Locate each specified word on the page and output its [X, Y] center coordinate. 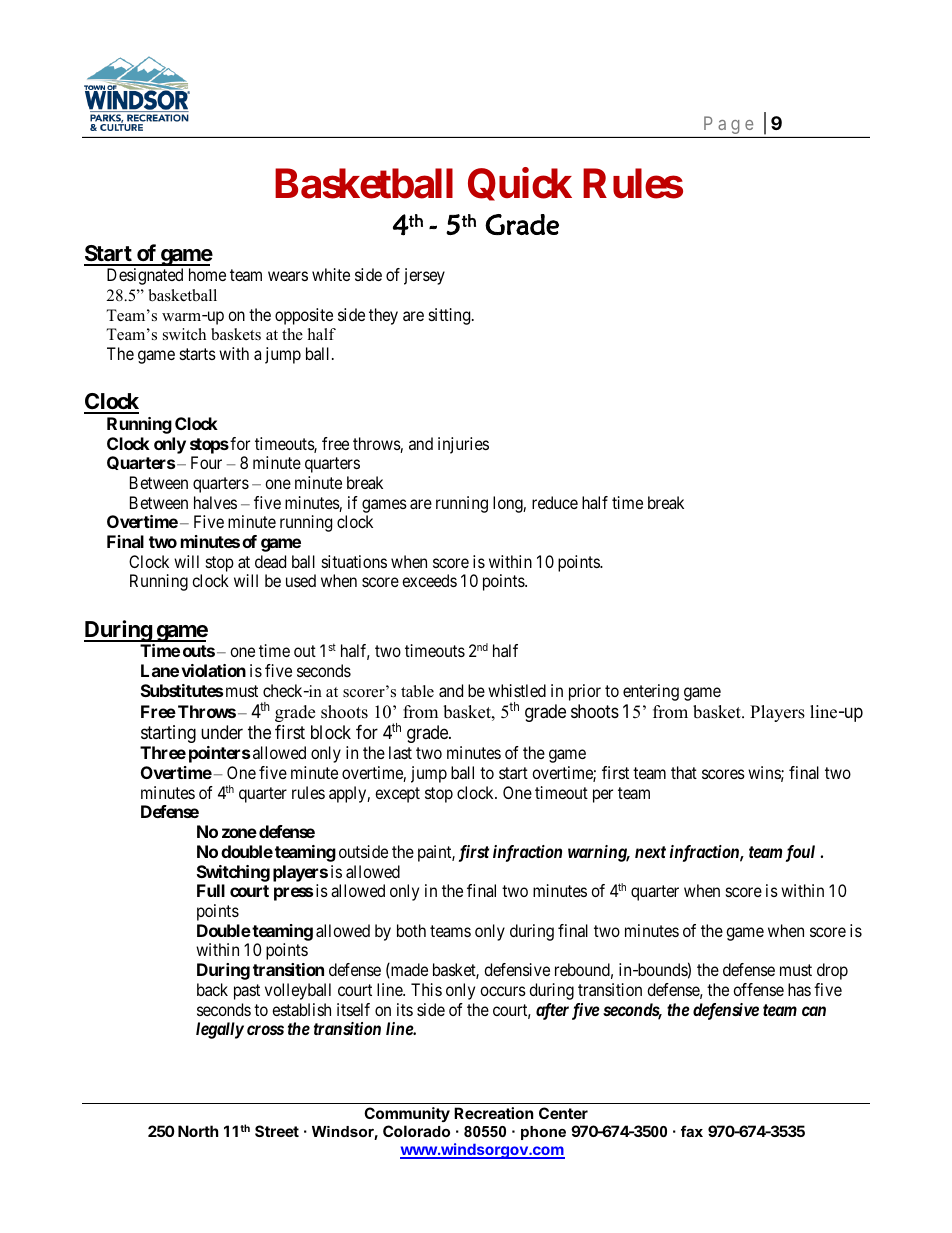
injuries [463, 445]
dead [270, 561]
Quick [520, 184]
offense [758, 989]
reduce [555, 502]
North [198, 1131]
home [207, 274]
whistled [517, 690]
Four [206, 462]
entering [651, 692]
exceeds [429, 580]
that [684, 772]
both [411, 930]
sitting [451, 316]
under [222, 732]
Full [211, 890]
